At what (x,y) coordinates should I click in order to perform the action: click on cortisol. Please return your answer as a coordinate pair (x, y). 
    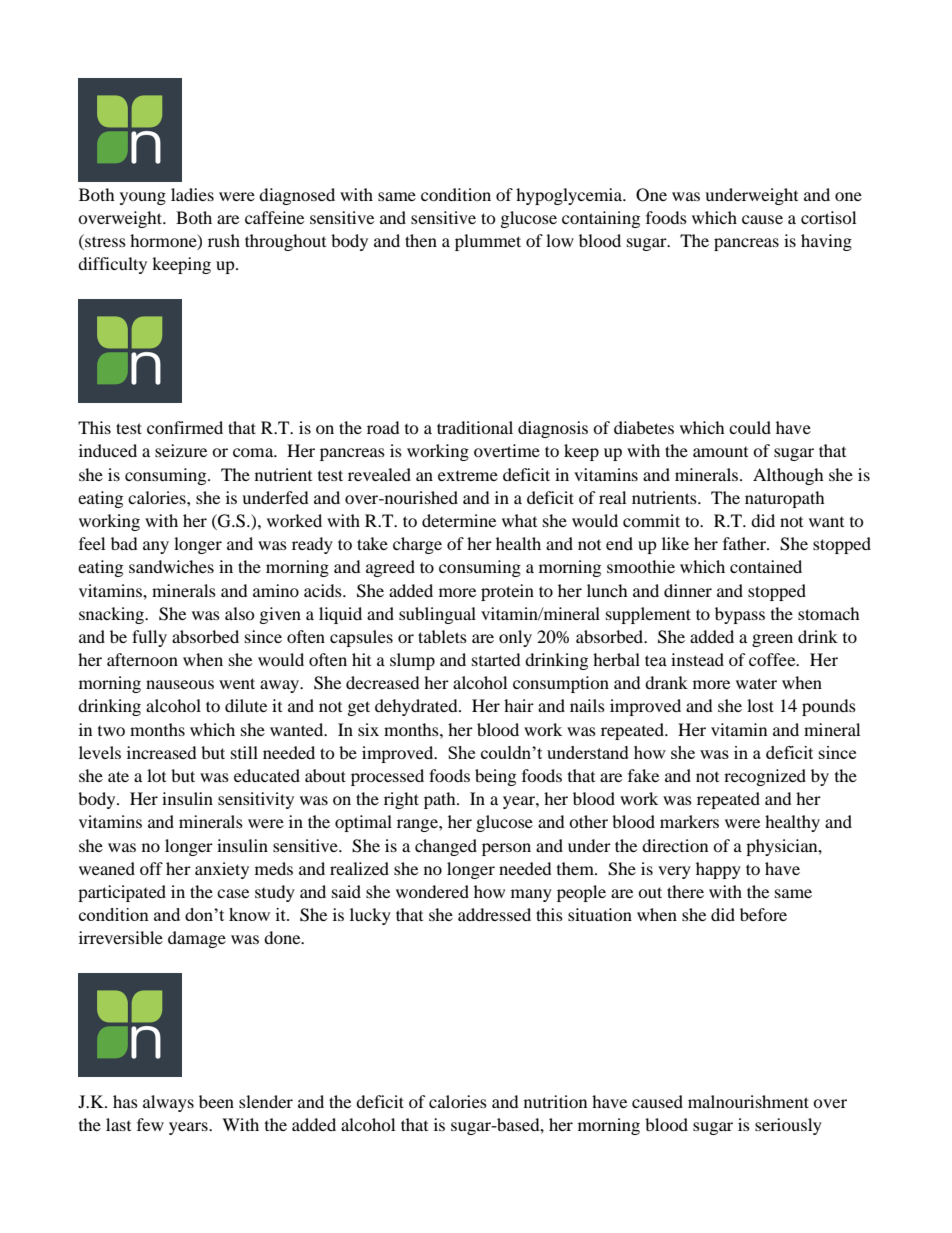
    Looking at the image, I should click on (828, 217).
